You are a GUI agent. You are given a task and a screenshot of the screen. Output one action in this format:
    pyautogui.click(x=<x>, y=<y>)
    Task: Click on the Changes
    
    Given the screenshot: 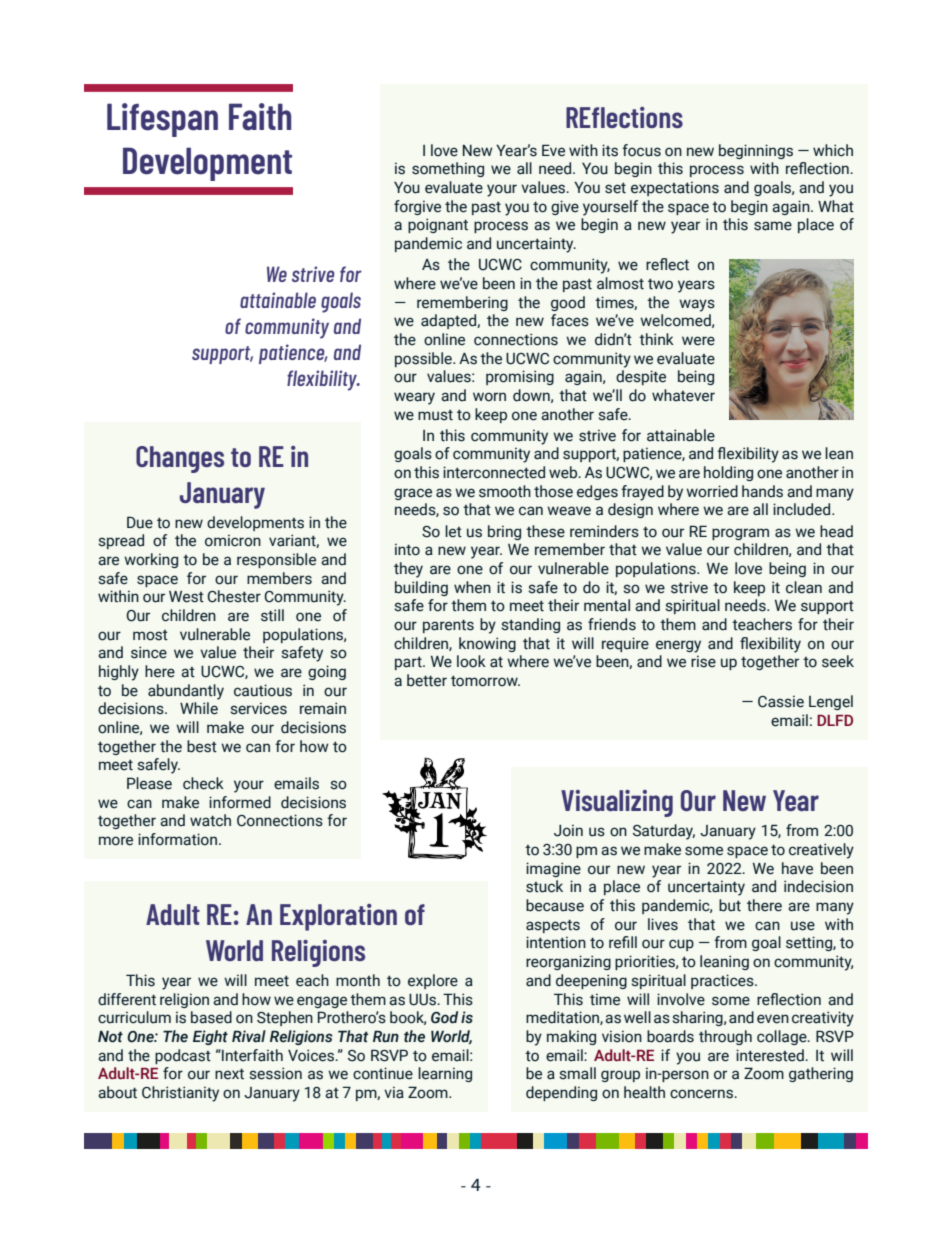 What is the action you would take?
    pyautogui.click(x=180, y=459)
